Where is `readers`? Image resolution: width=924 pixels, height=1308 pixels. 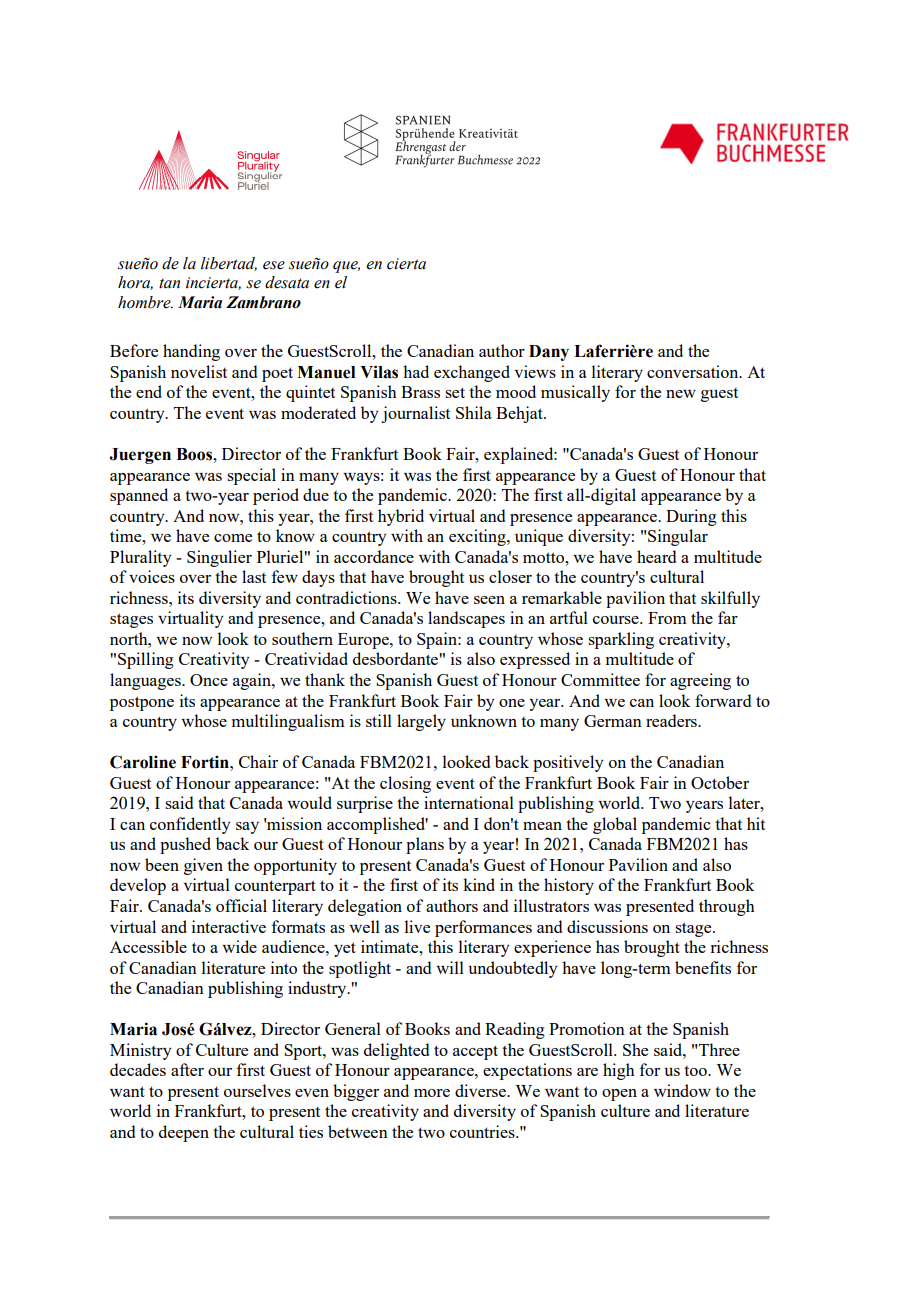 readers is located at coordinates (672, 720).
